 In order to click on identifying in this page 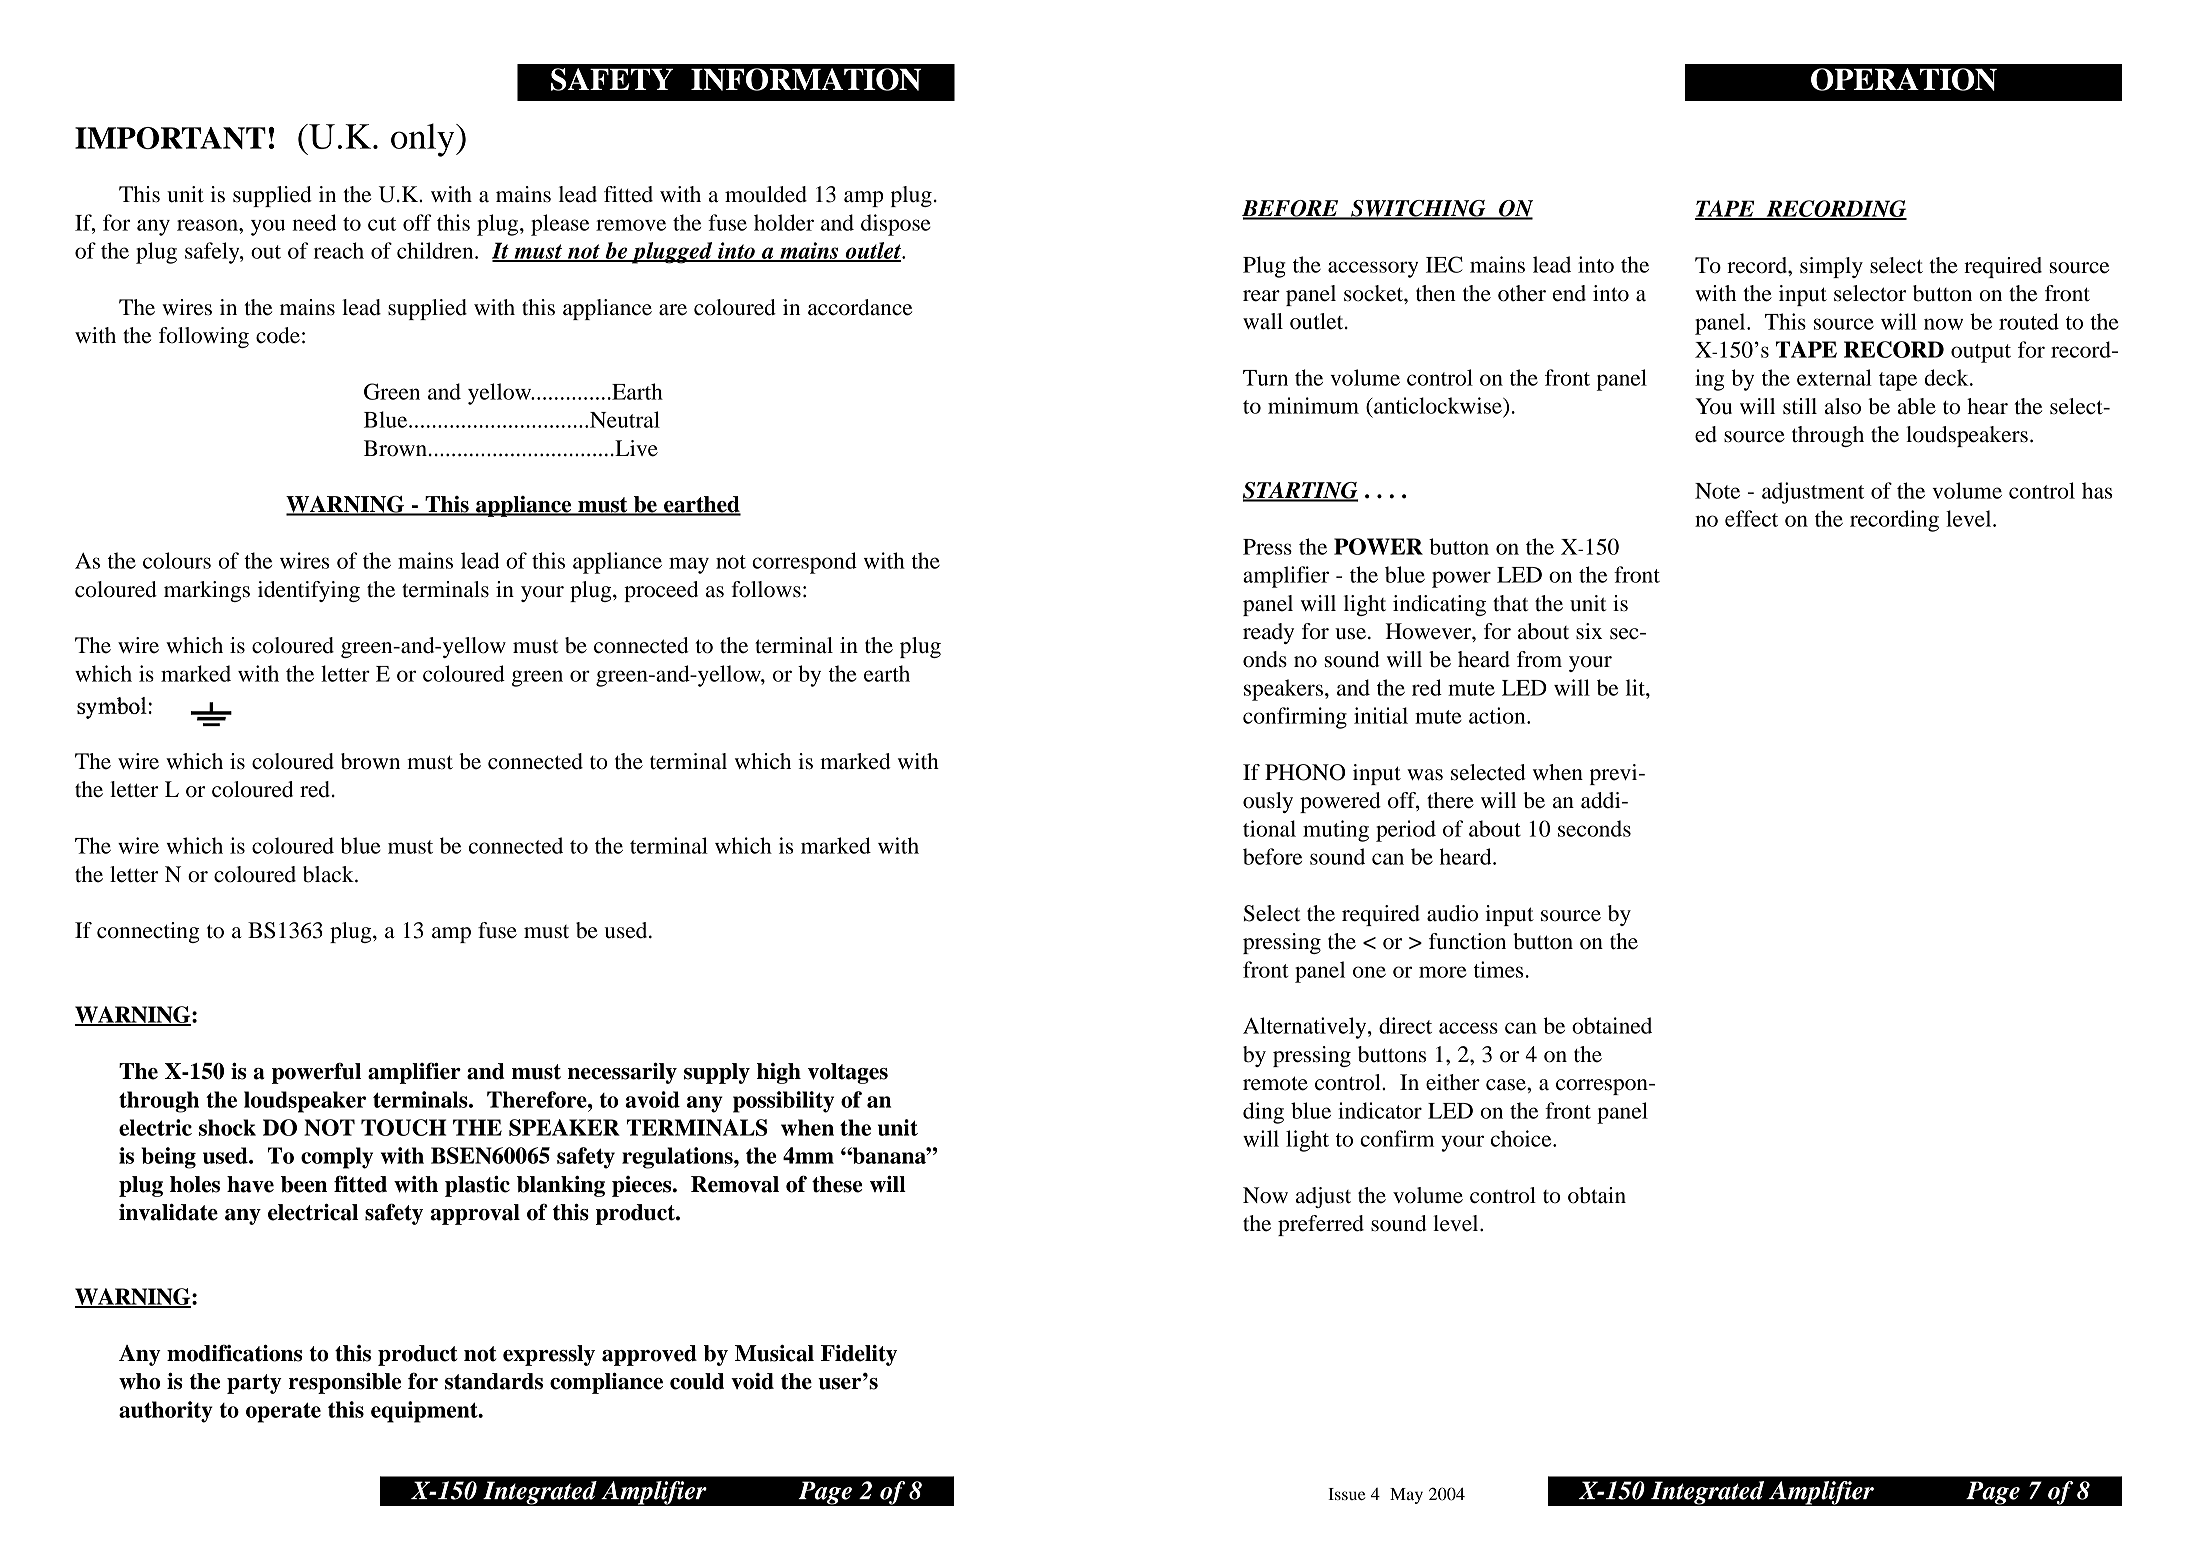, I will do `click(309, 591)`.
